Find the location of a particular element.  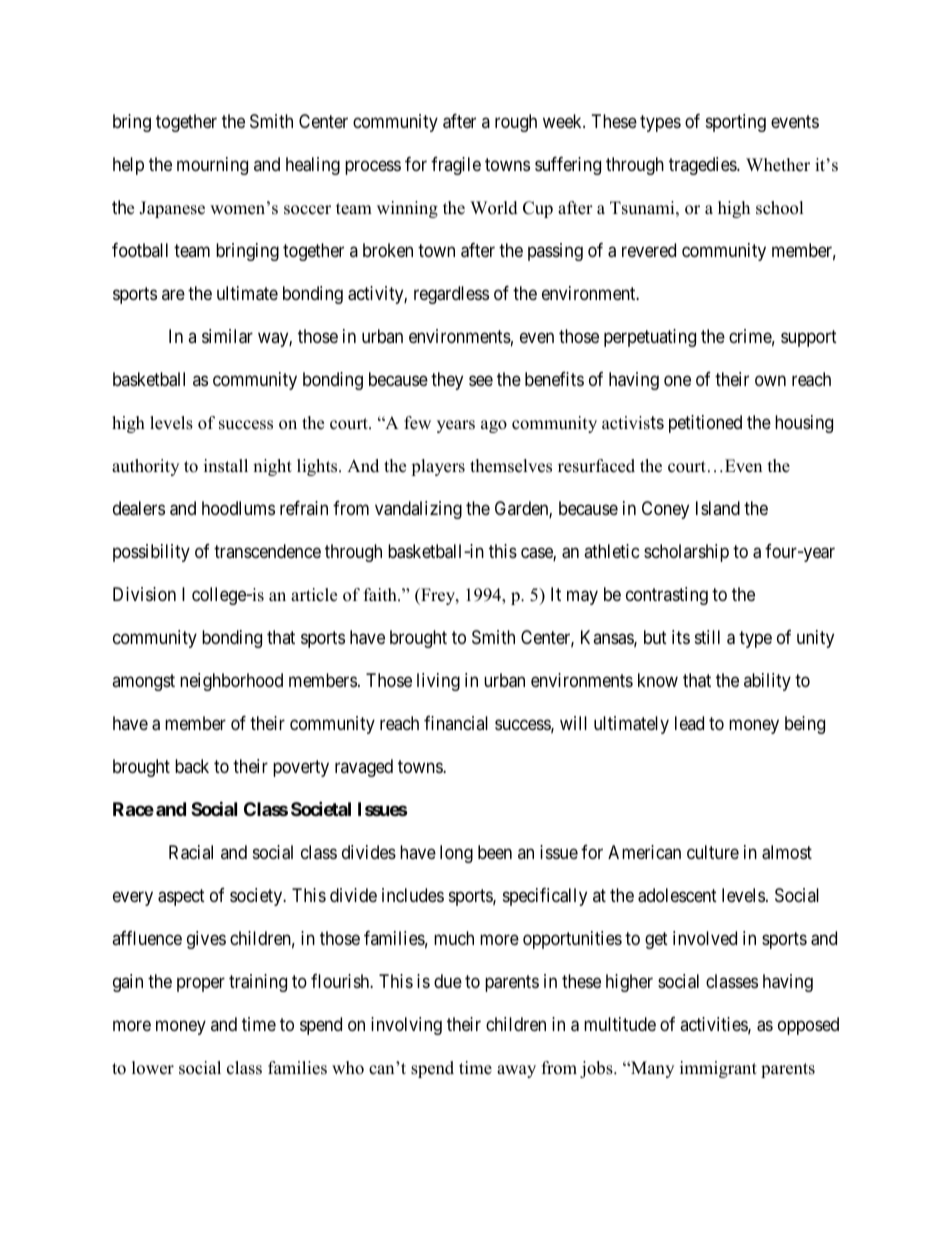

install is located at coordinates (226, 466).
